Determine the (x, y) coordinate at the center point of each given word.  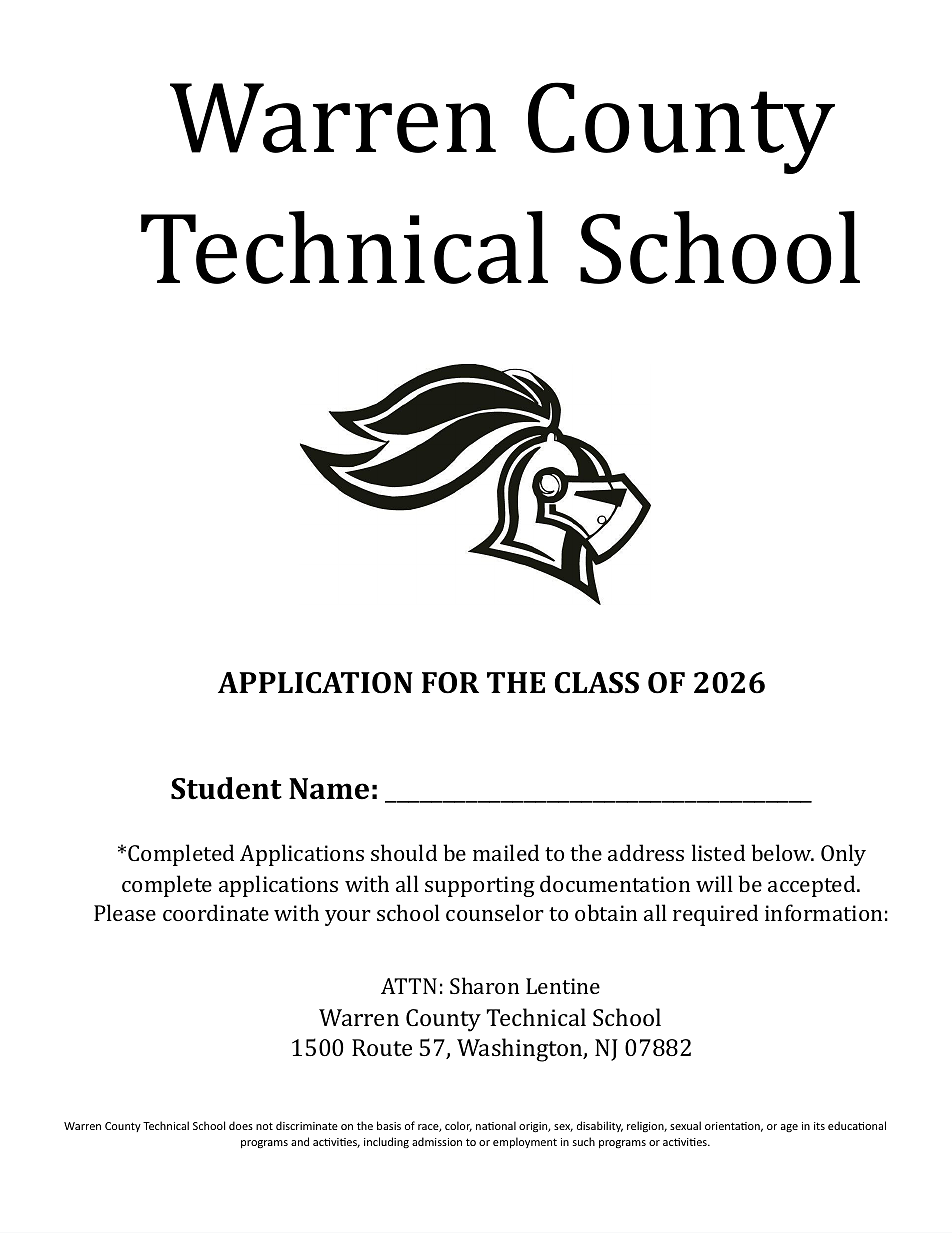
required (715, 915)
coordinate (216, 912)
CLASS (597, 683)
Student (226, 788)
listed (718, 852)
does (241, 1125)
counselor (495, 912)
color (458, 1126)
